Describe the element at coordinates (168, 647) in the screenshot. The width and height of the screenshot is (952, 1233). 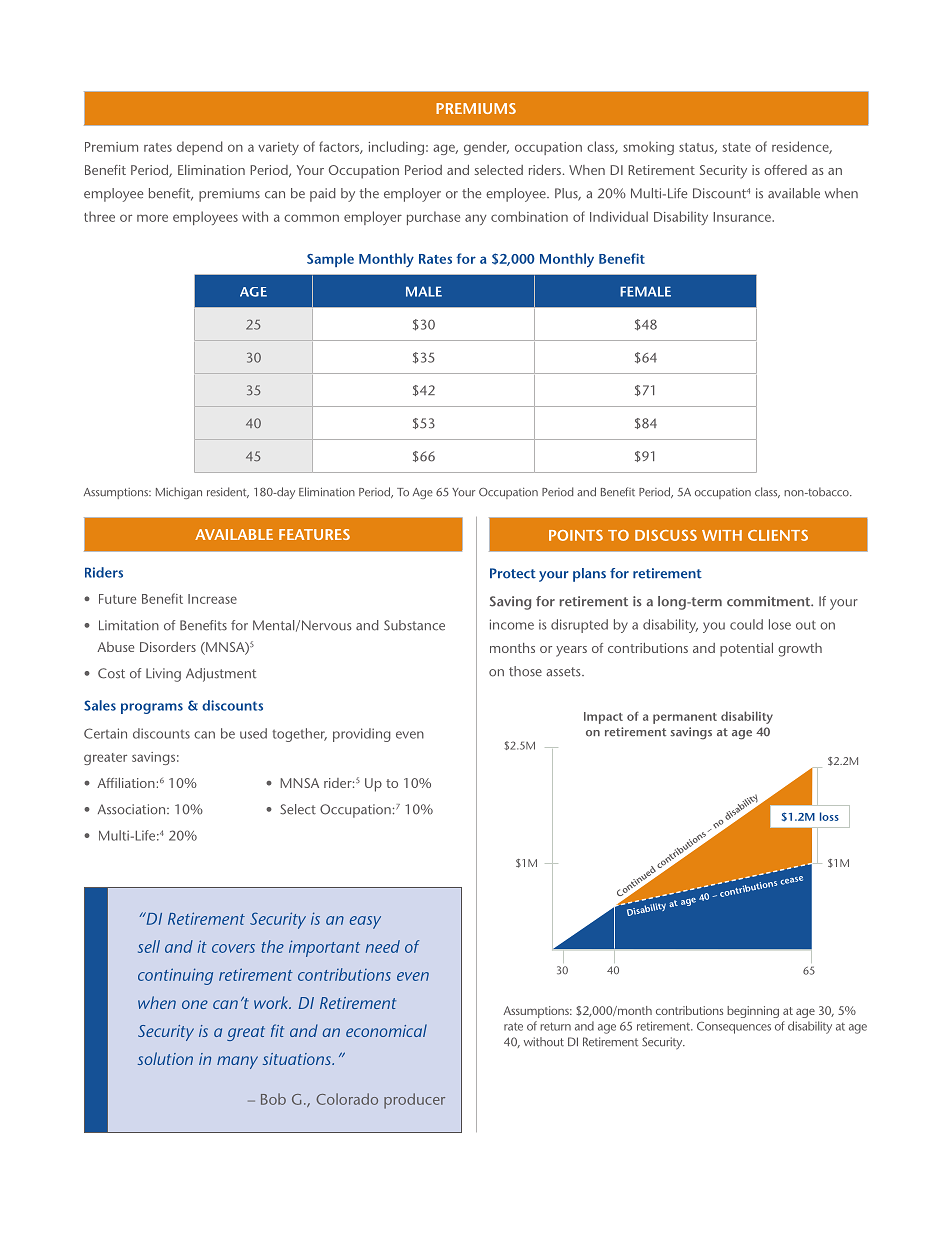
I see `Disorders` at that location.
